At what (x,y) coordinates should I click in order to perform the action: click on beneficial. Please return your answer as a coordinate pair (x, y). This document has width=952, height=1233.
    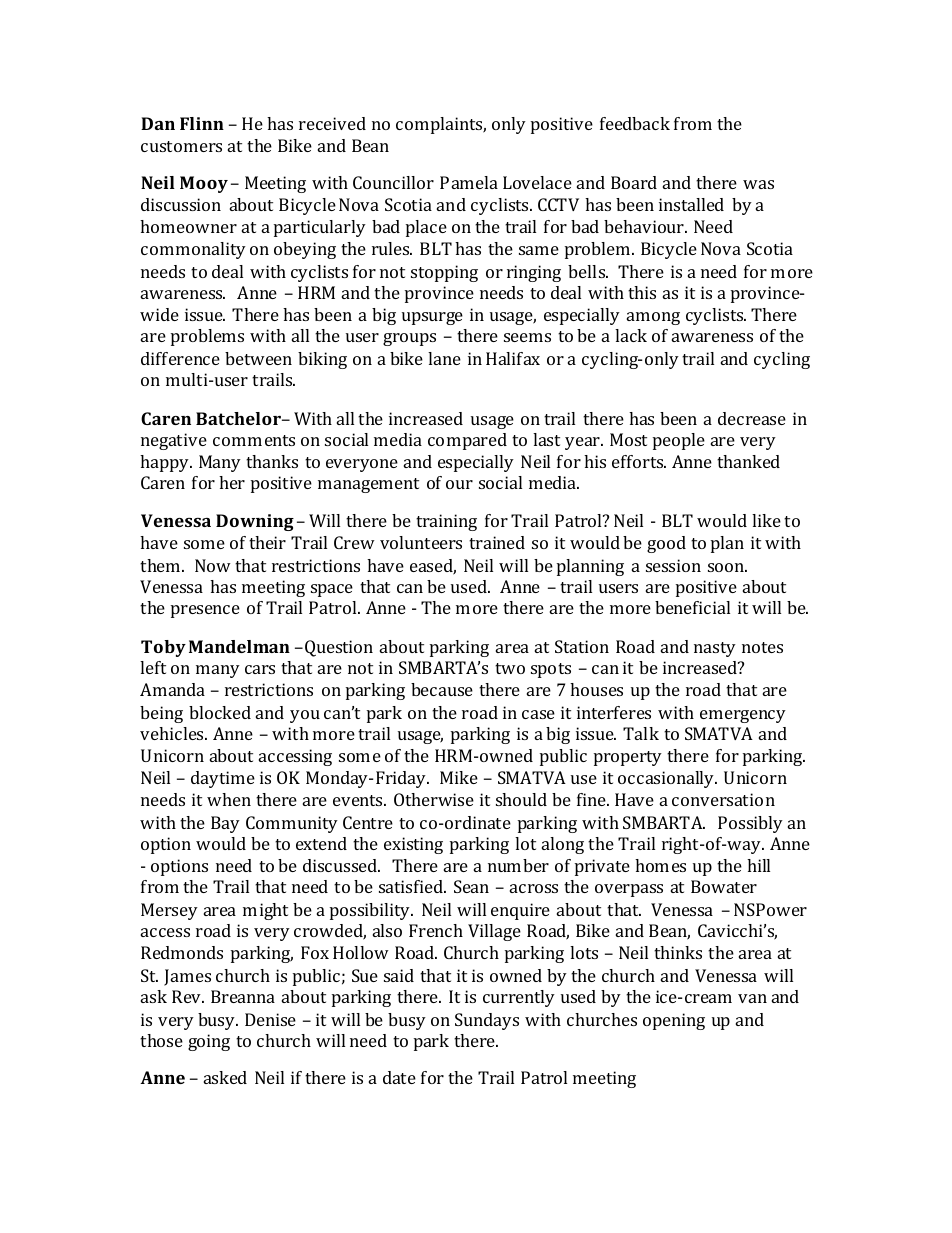
    Looking at the image, I should click on (692, 607).
